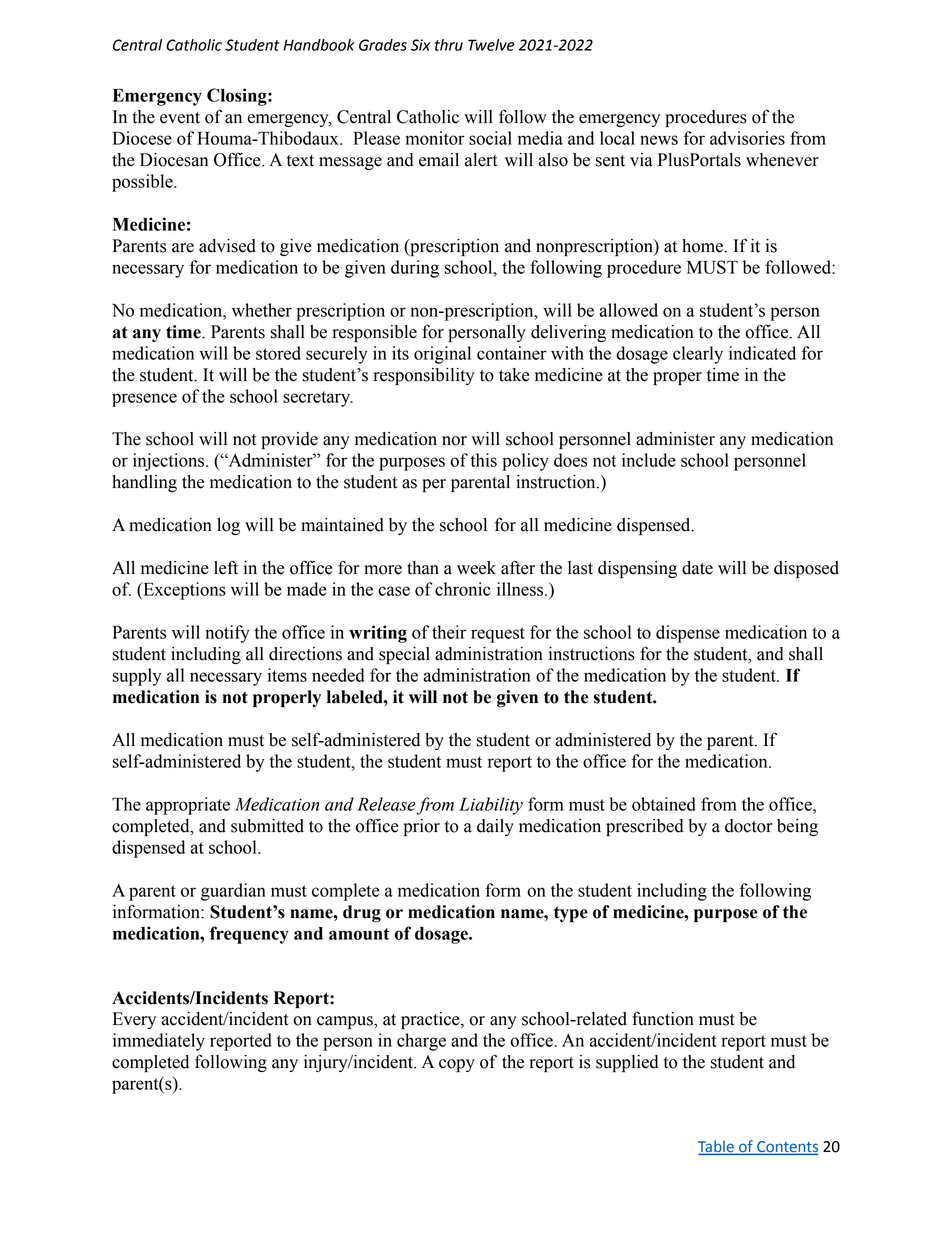 The image size is (952, 1233). I want to click on Twelve, so click(491, 45).
